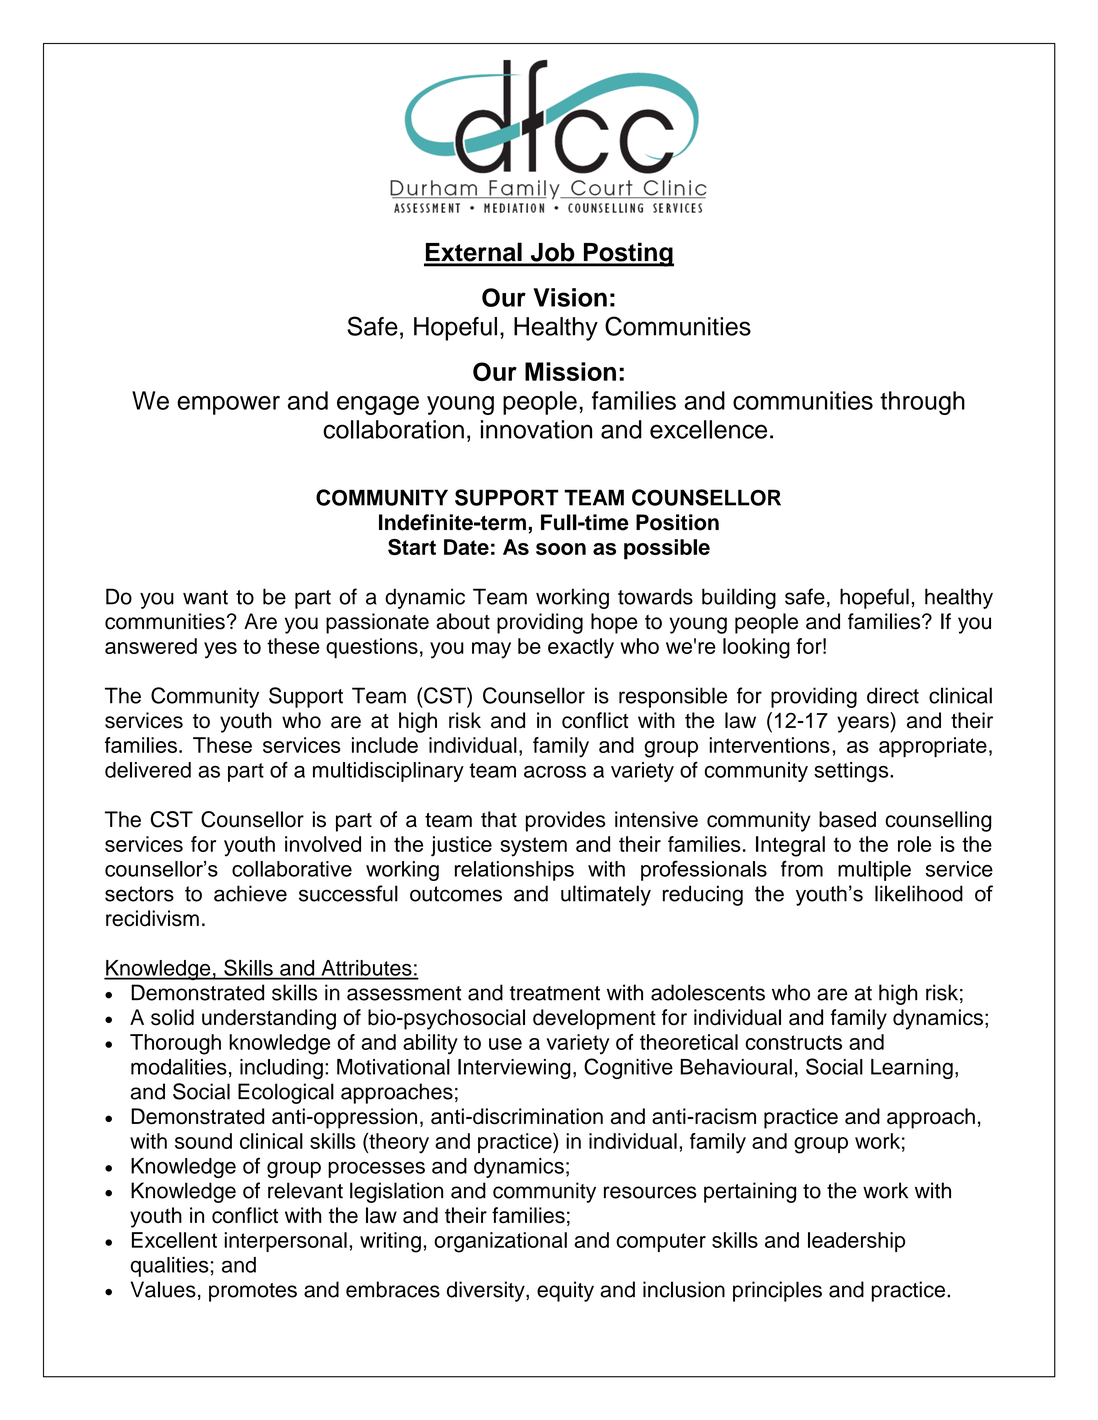 This document has height=1420, width=1098. I want to click on organizational, so click(500, 1242).
